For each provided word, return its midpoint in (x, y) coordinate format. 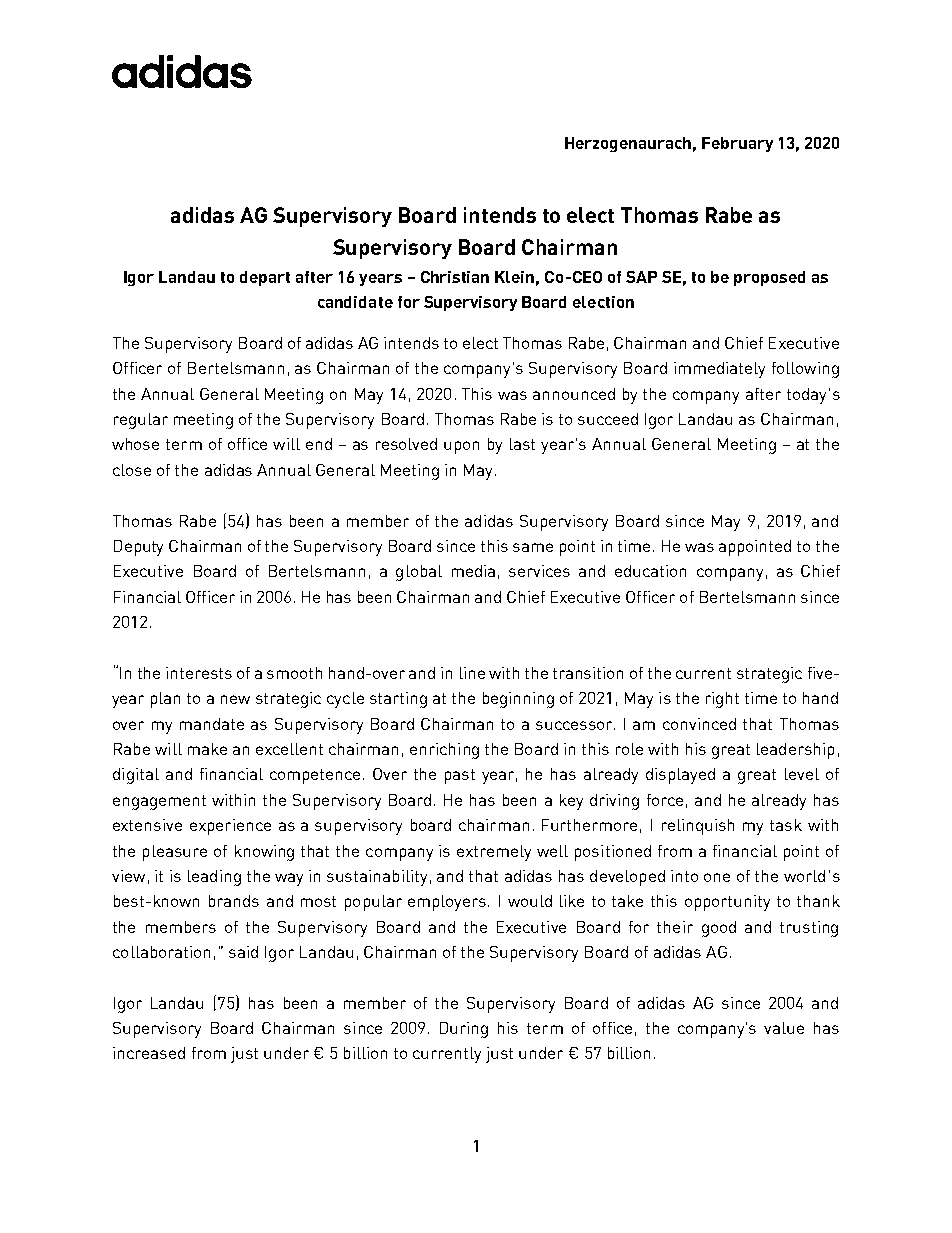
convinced (699, 724)
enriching (444, 751)
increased (149, 1053)
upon (461, 447)
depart (265, 278)
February (737, 144)
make (207, 749)
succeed (608, 419)
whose (135, 444)
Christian (455, 277)
